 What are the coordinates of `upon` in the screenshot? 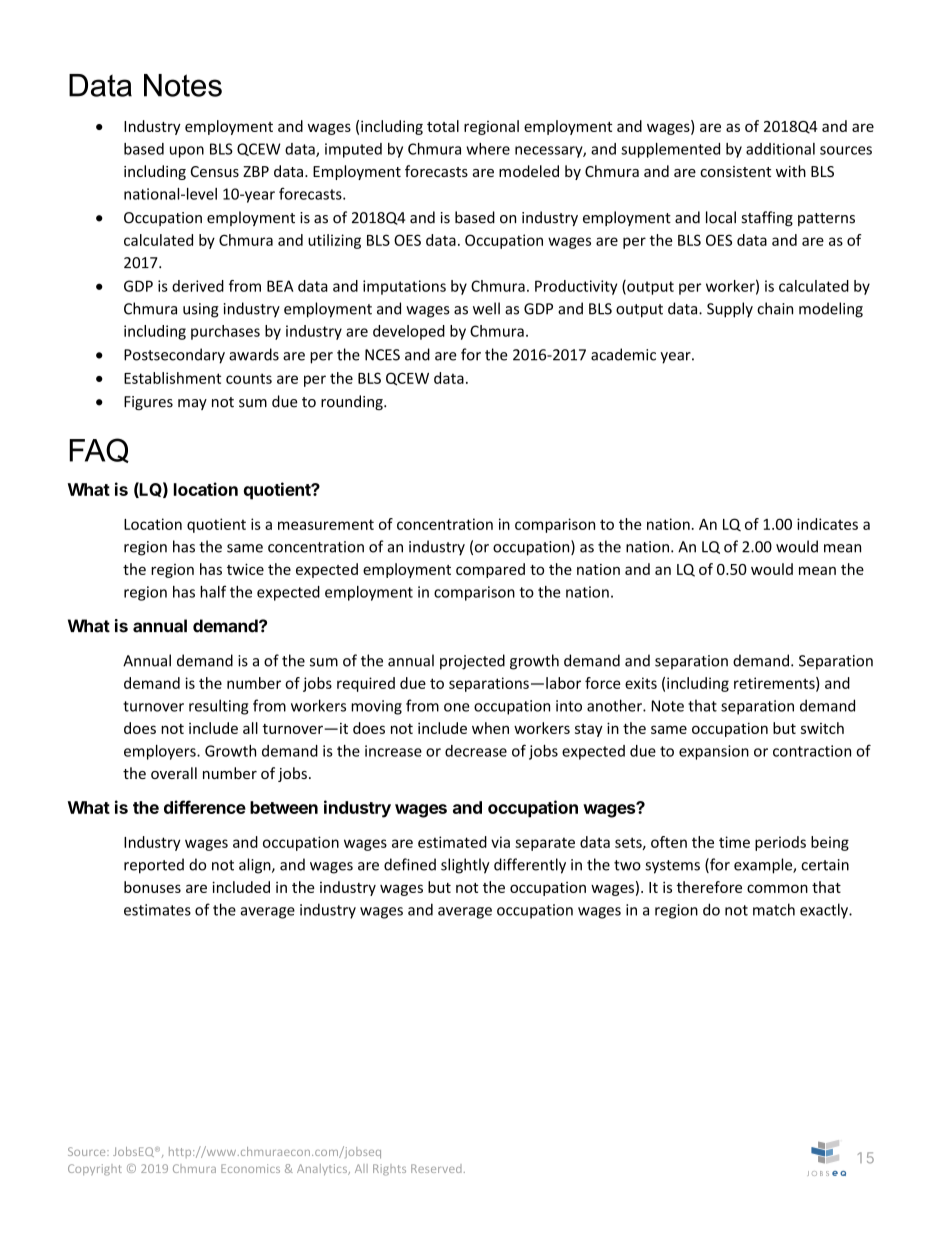 It's located at (187, 152).
